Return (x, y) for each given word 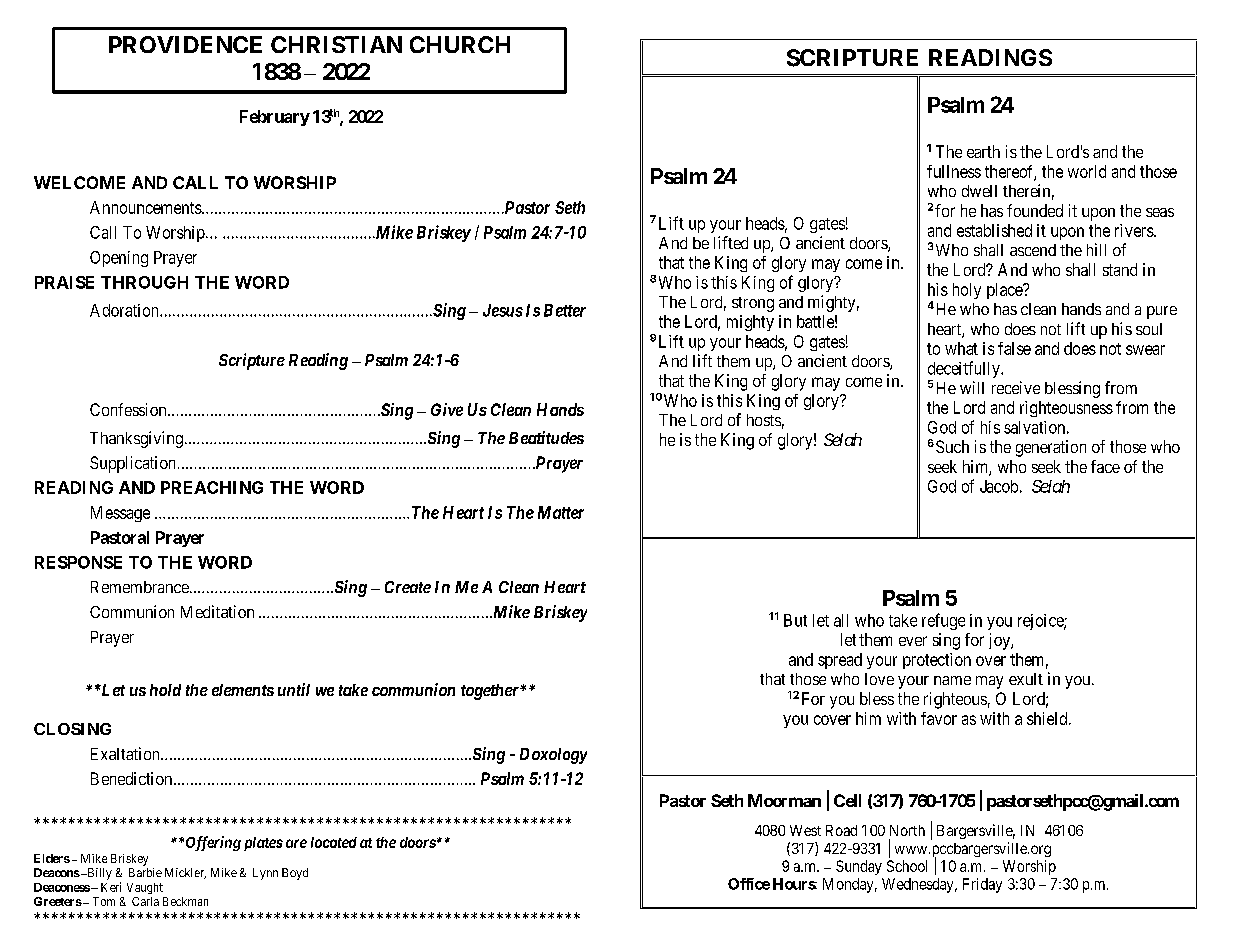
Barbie (145, 872)
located (334, 842)
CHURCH (460, 44)
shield (1048, 718)
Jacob (999, 486)
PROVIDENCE (185, 44)
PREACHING (212, 487)
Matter (561, 512)
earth (983, 151)
